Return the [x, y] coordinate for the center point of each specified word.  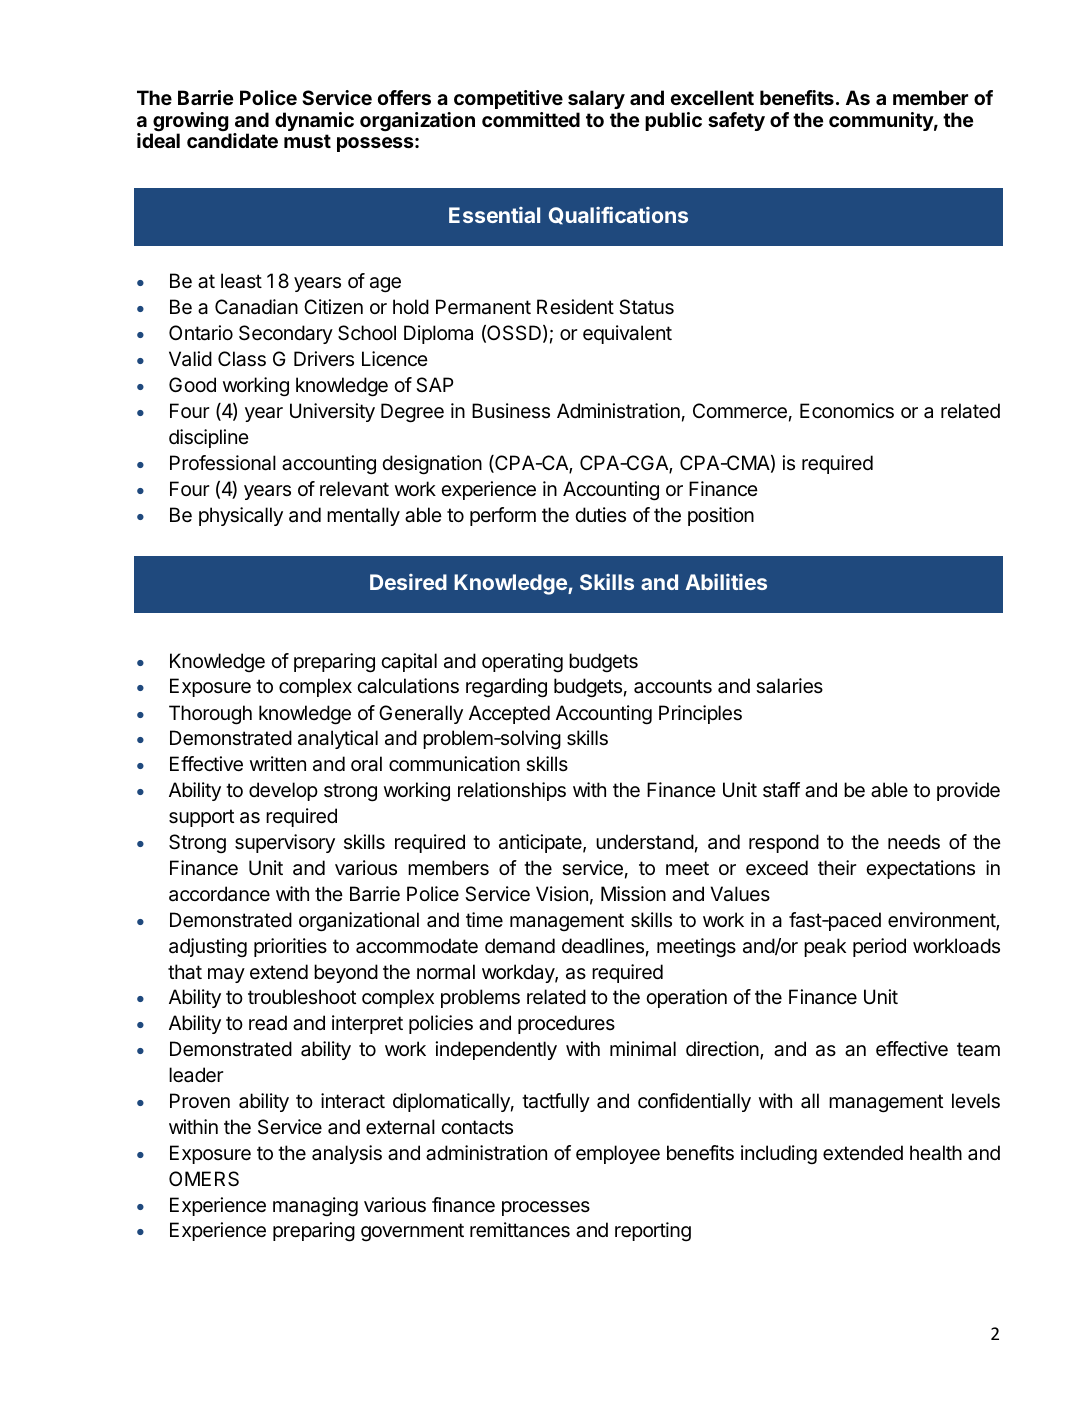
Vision [562, 893]
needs [914, 842]
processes [546, 1208]
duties [600, 514]
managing [315, 1207]
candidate [232, 140]
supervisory [285, 843]
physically [241, 516]
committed [531, 119]
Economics [847, 411]
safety [736, 121]
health [936, 1153]
